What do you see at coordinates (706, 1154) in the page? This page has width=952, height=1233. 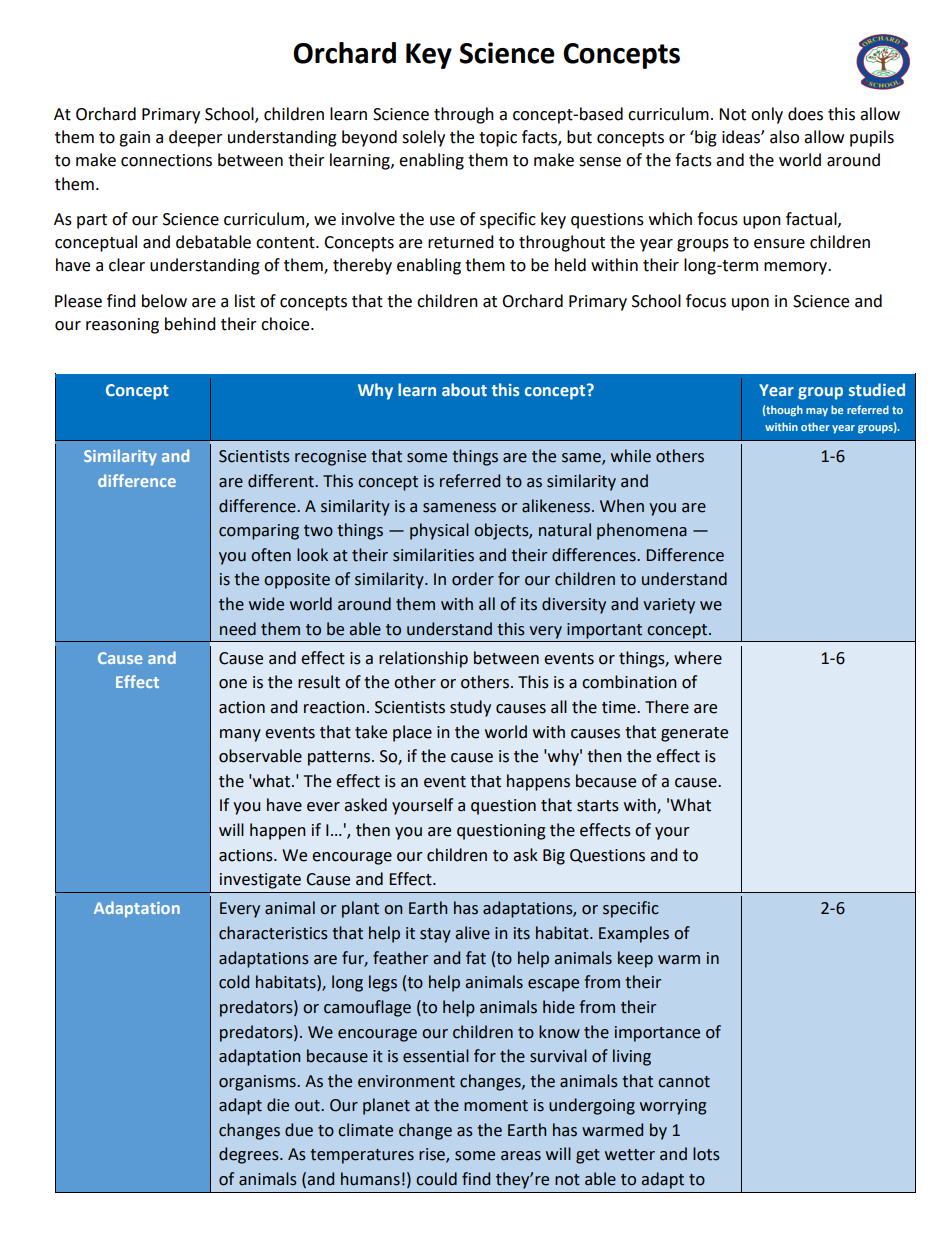 I see `lots` at bounding box center [706, 1154].
